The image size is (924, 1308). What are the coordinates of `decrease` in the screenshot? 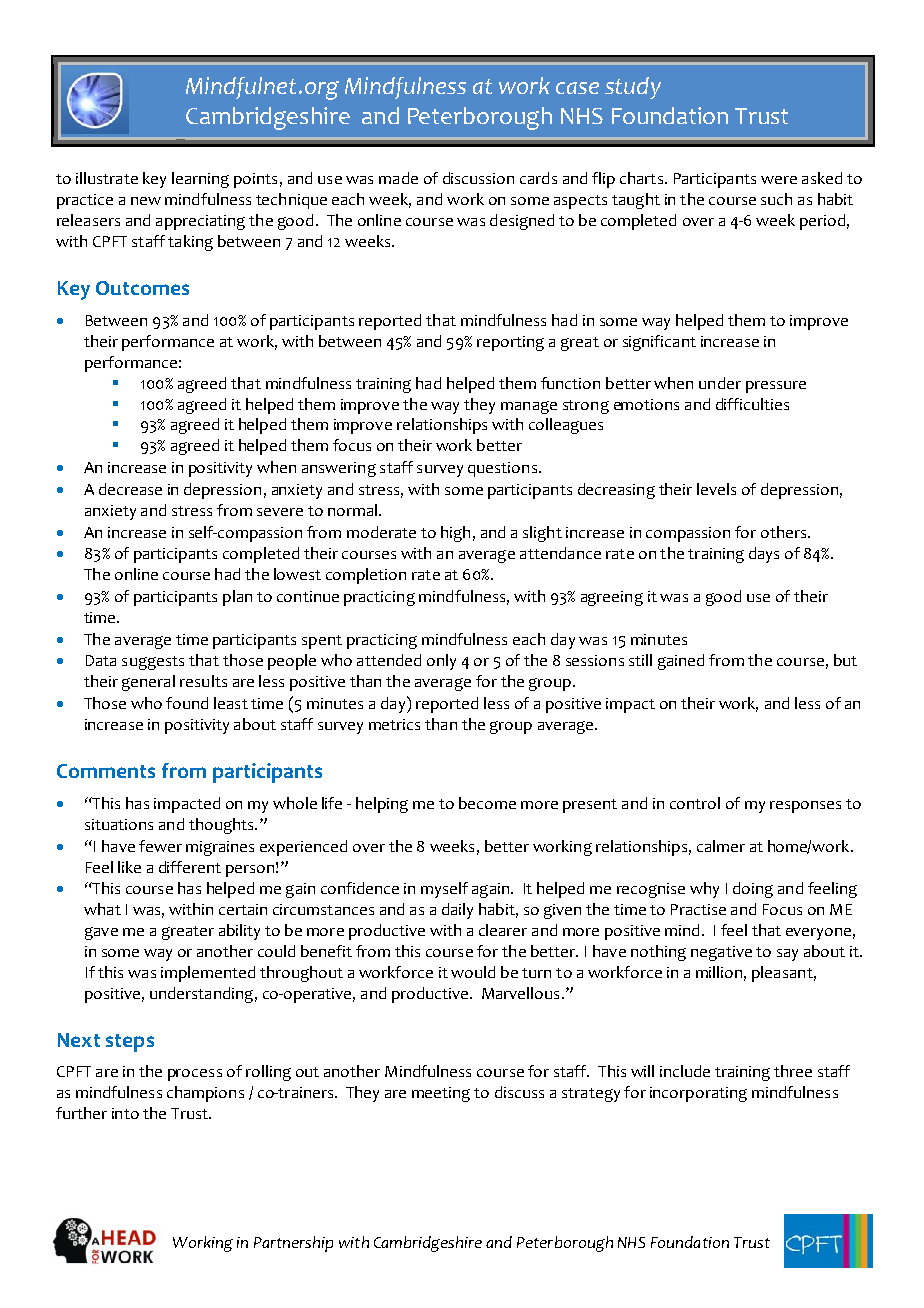 It's located at (130, 489).
